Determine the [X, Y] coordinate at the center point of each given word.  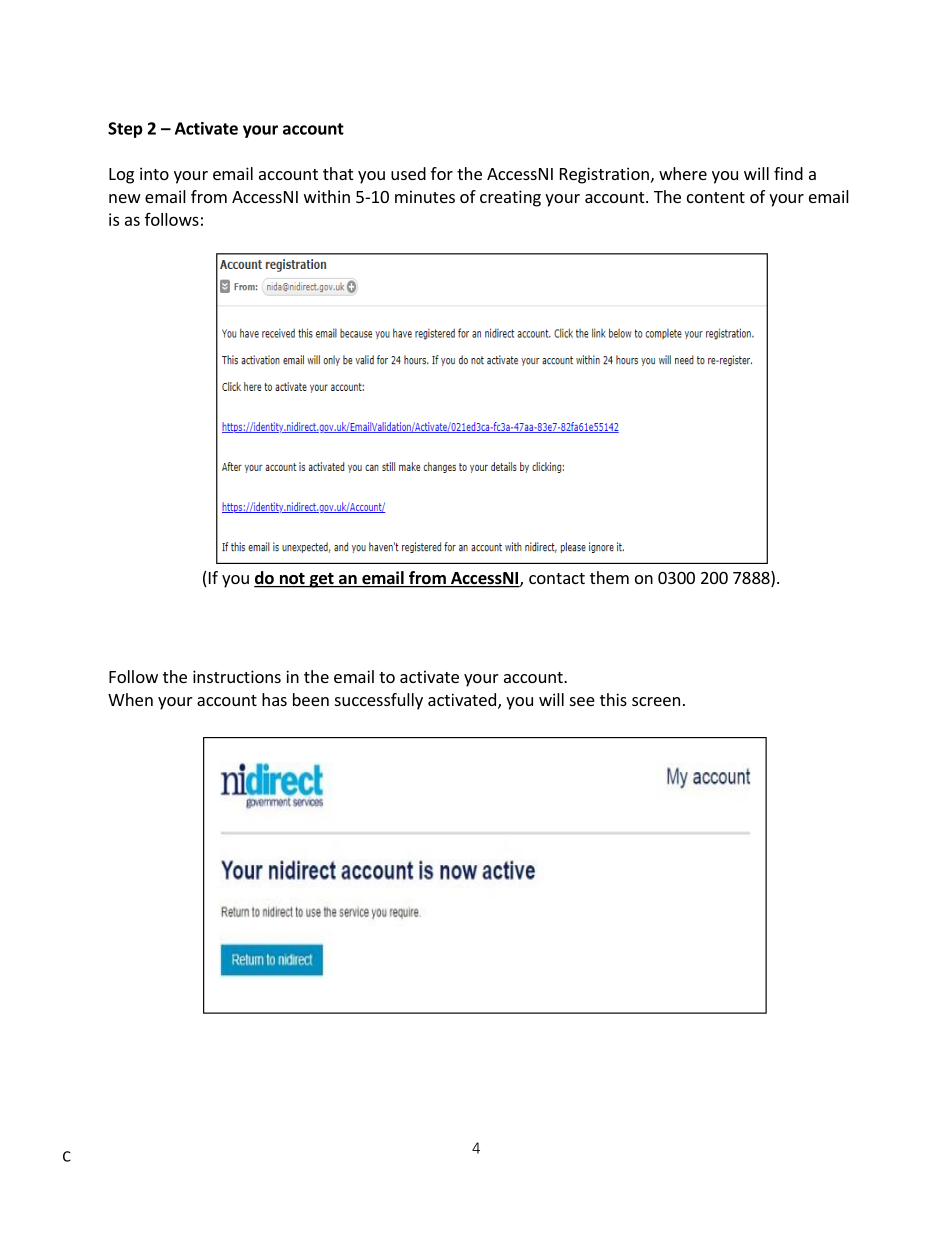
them [609, 577]
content [716, 197]
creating [510, 198]
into [154, 173]
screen [656, 701]
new [125, 198]
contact [557, 578]
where [683, 173]
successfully [379, 701]
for [442, 173]
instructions [237, 676]
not [292, 580]
